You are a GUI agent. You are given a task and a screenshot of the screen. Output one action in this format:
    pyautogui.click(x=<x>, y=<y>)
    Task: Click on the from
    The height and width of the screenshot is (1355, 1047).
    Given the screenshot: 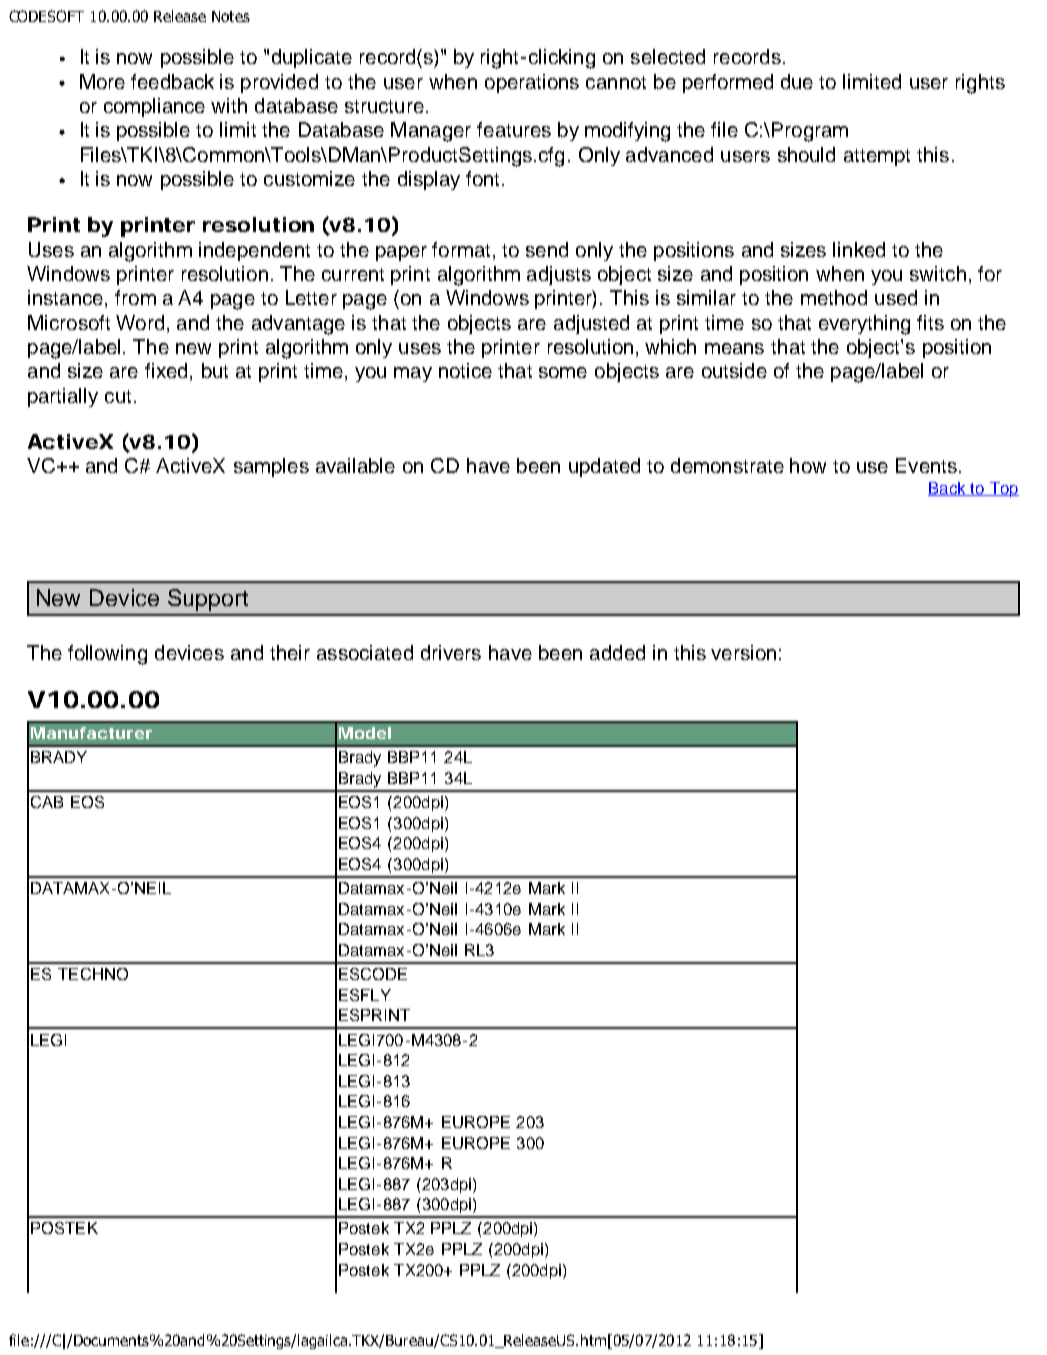 What is the action you would take?
    pyautogui.click(x=135, y=297)
